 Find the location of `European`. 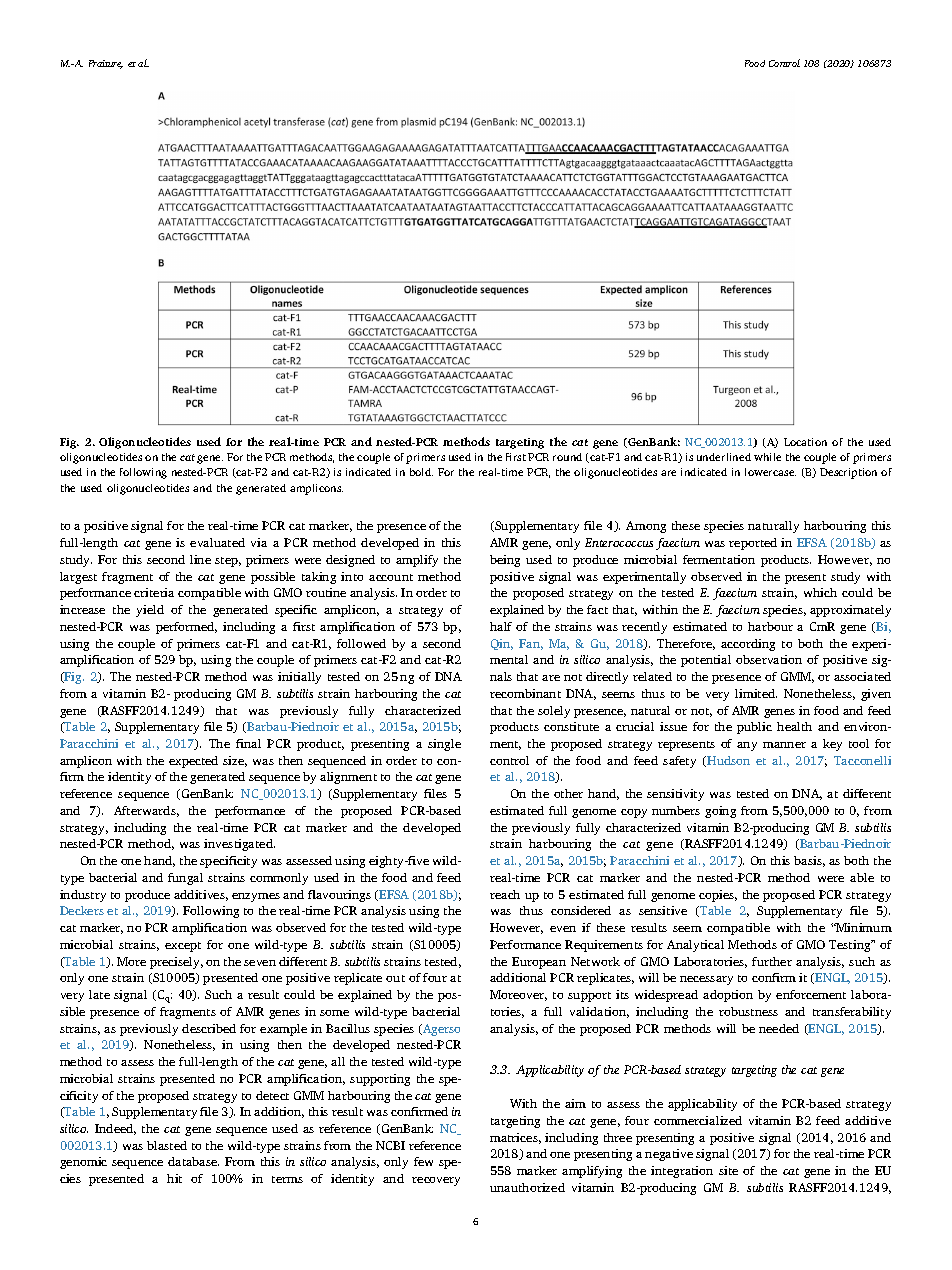

European is located at coordinates (539, 963).
